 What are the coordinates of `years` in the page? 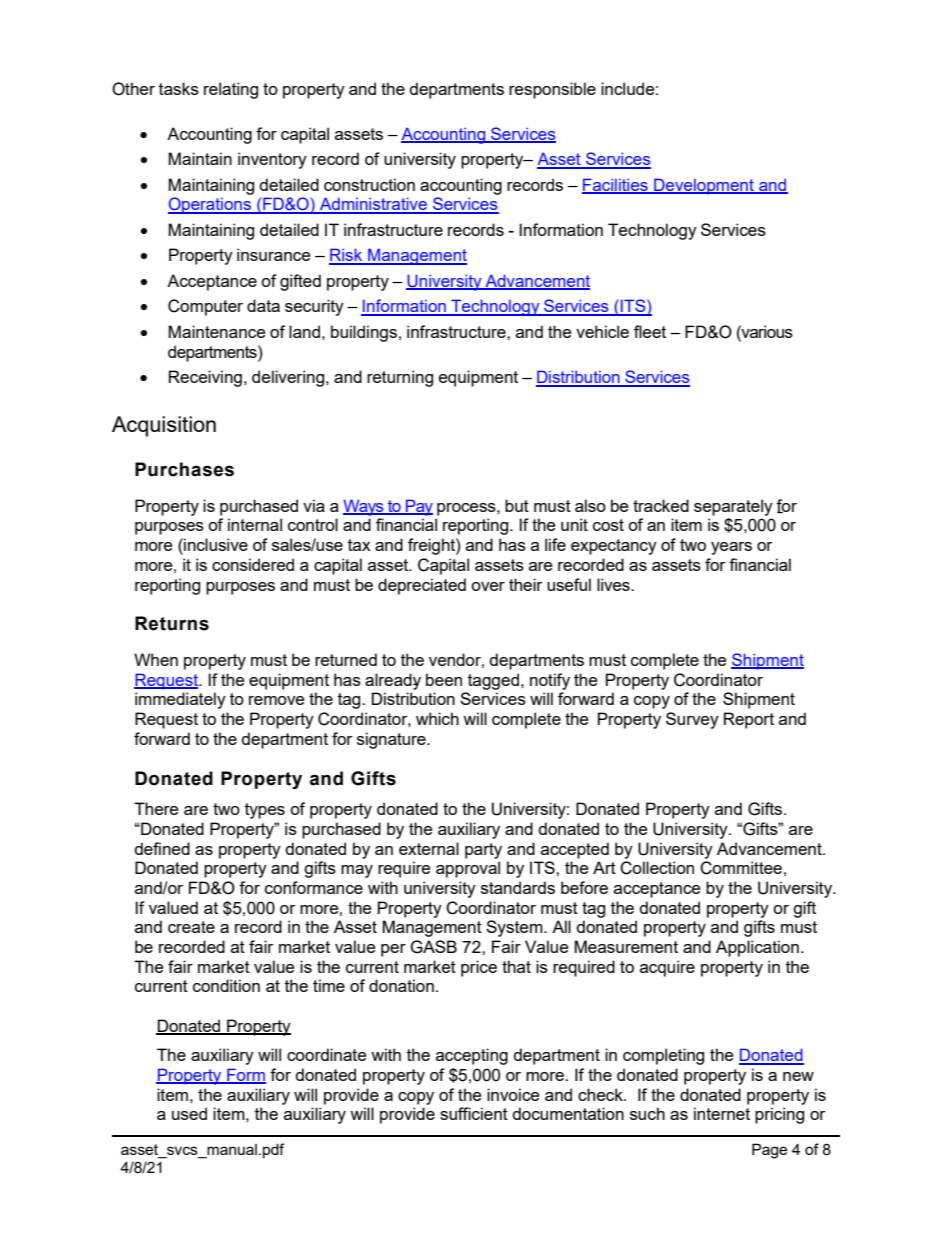 It's located at (731, 548).
